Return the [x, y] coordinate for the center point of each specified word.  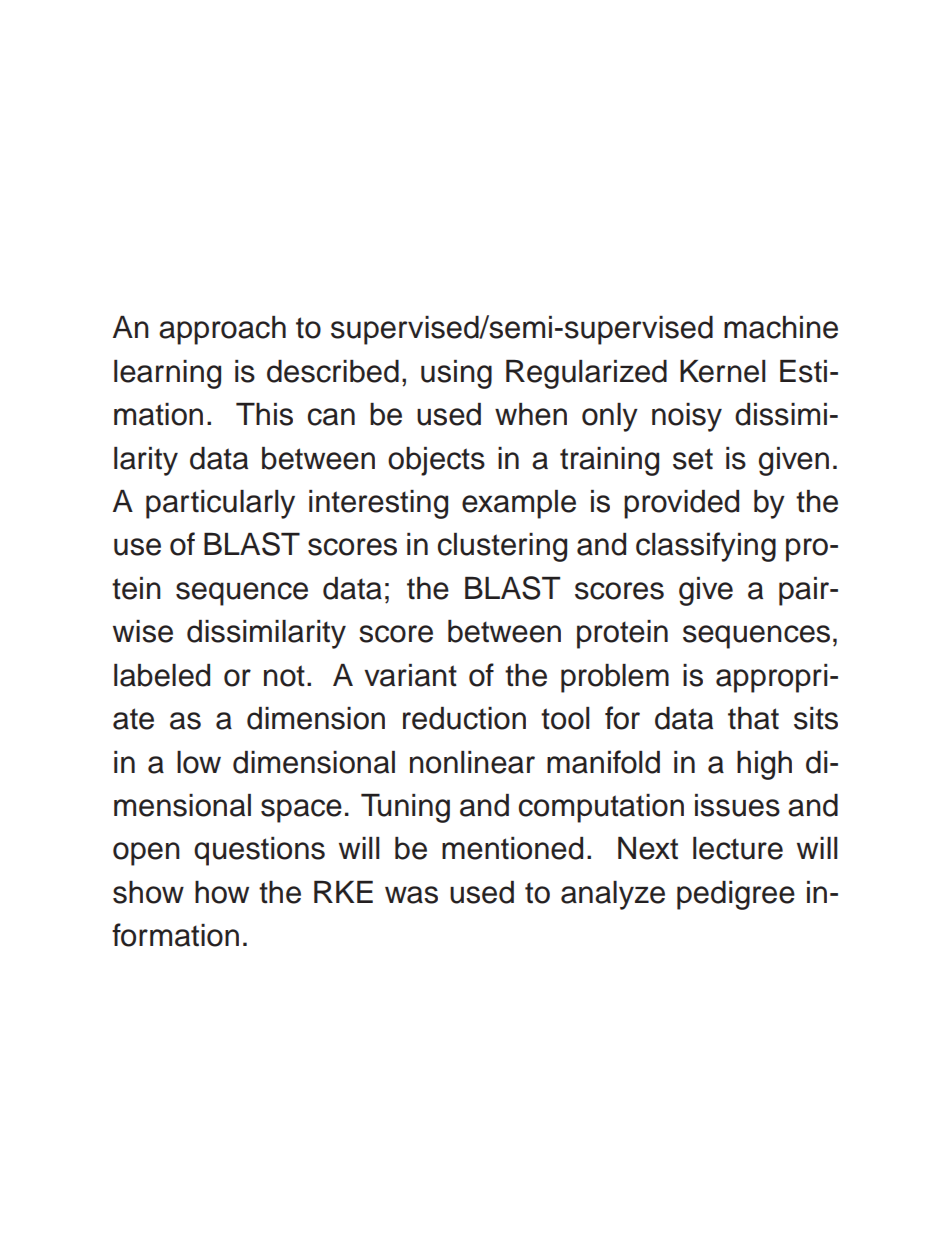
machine [781, 327]
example [519, 504]
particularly [220, 504]
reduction [464, 718]
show [148, 892]
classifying [706, 547]
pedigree [736, 895]
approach [222, 330]
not [284, 676]
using [456, 374]
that [753, 718]
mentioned [512, 848]
